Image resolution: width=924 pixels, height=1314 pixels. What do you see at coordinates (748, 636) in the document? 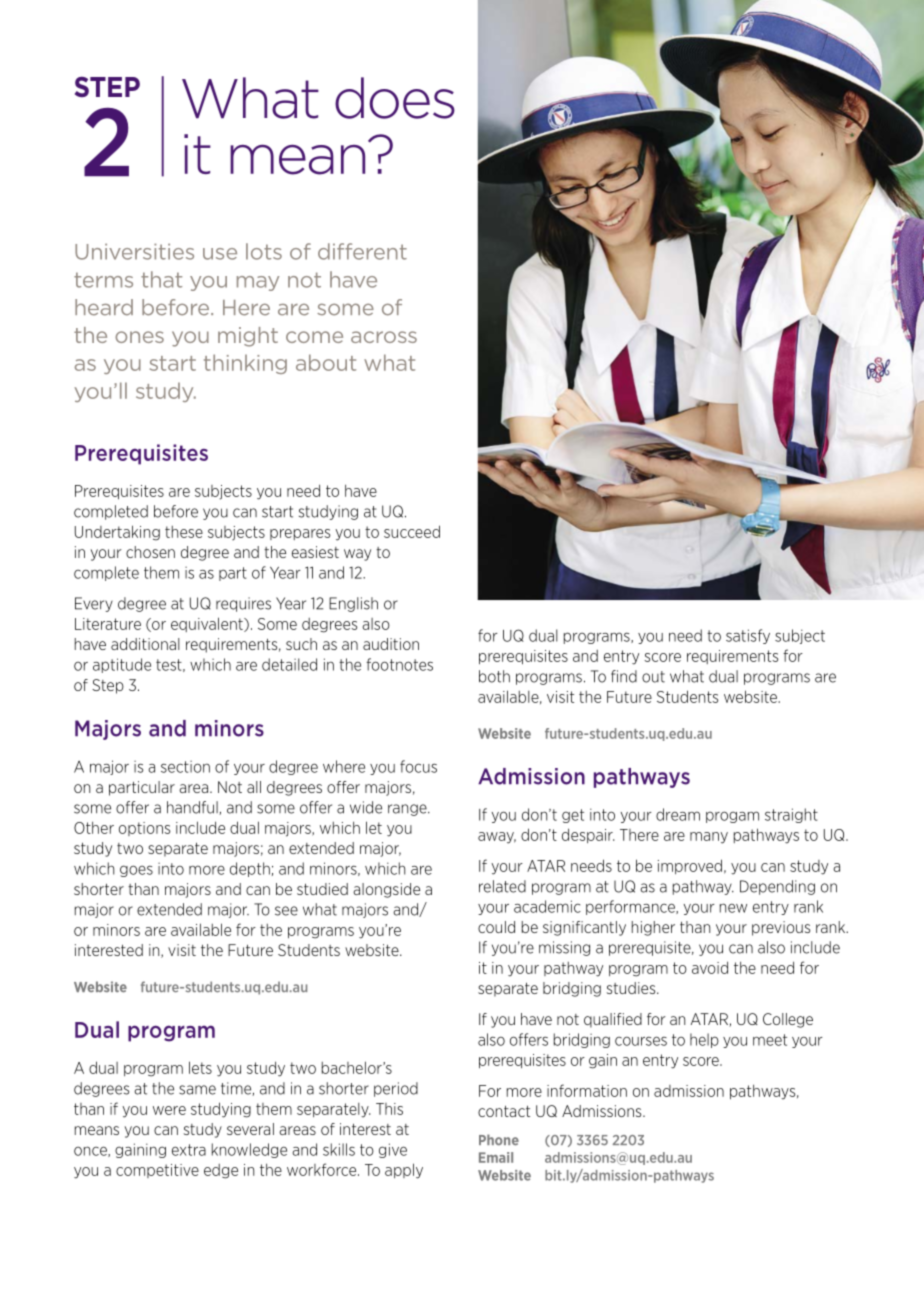
I see `satisfy` at bounding box center [748, 636].
